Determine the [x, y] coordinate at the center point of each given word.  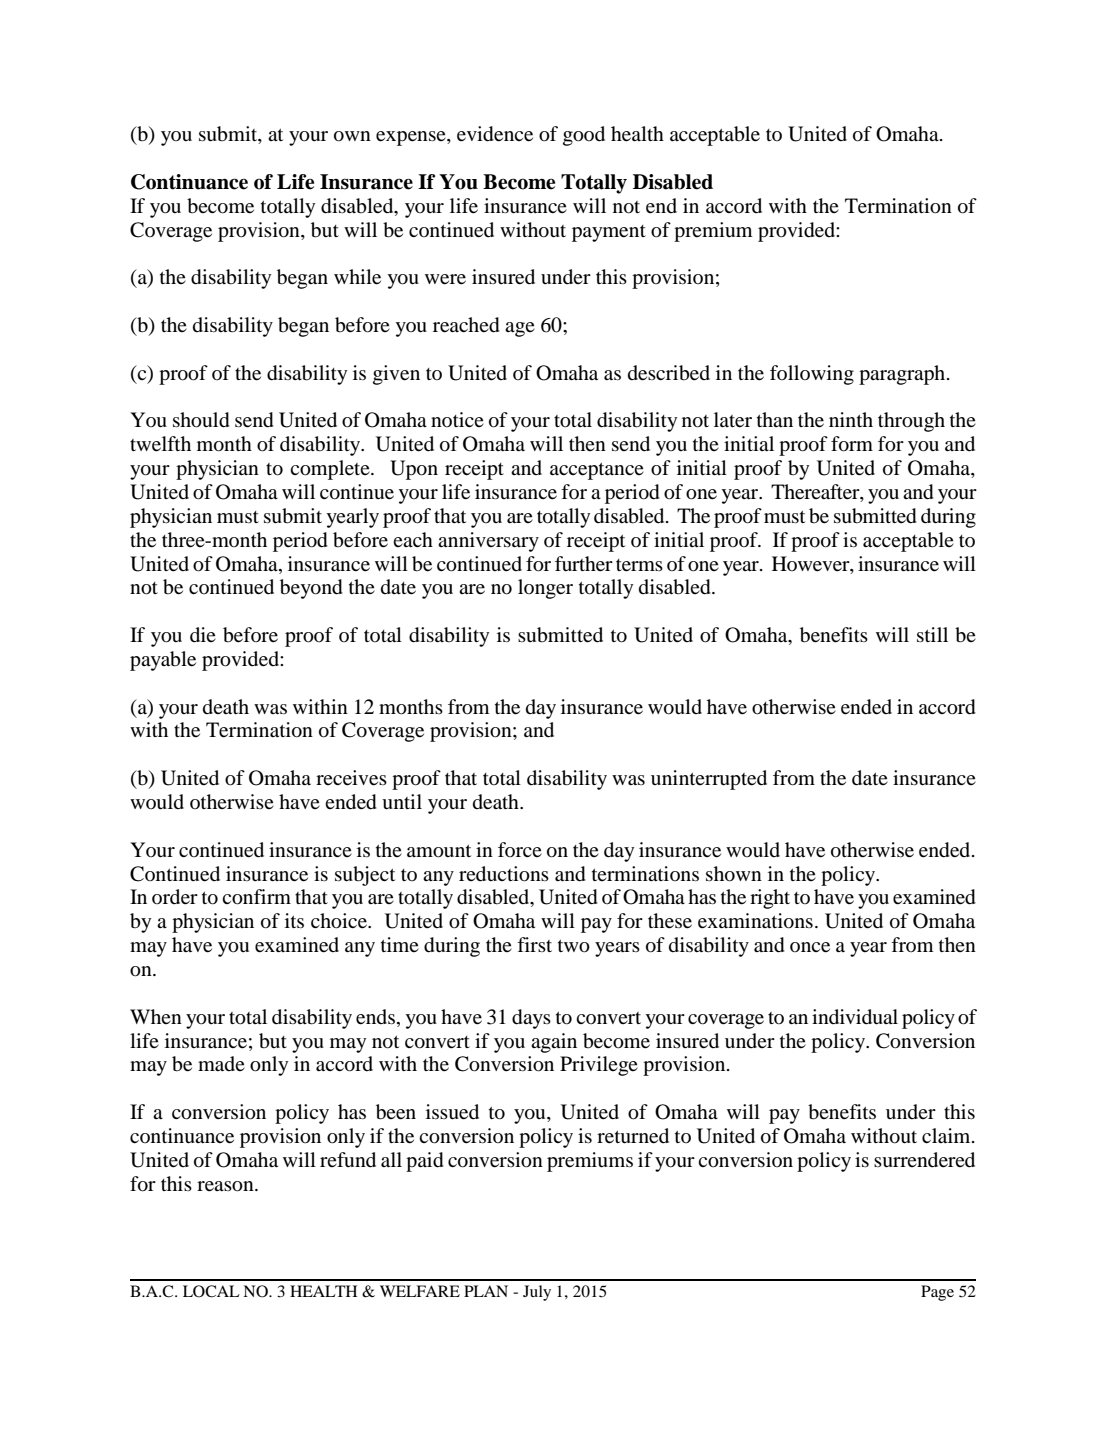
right [770, 899]
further [584, 564]
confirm [256, 897]
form [852, 444]
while [357, 277]
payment [609, 233]
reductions [504, 874]
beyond [311, 589]
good [584, 136]
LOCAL [211, 1291]
